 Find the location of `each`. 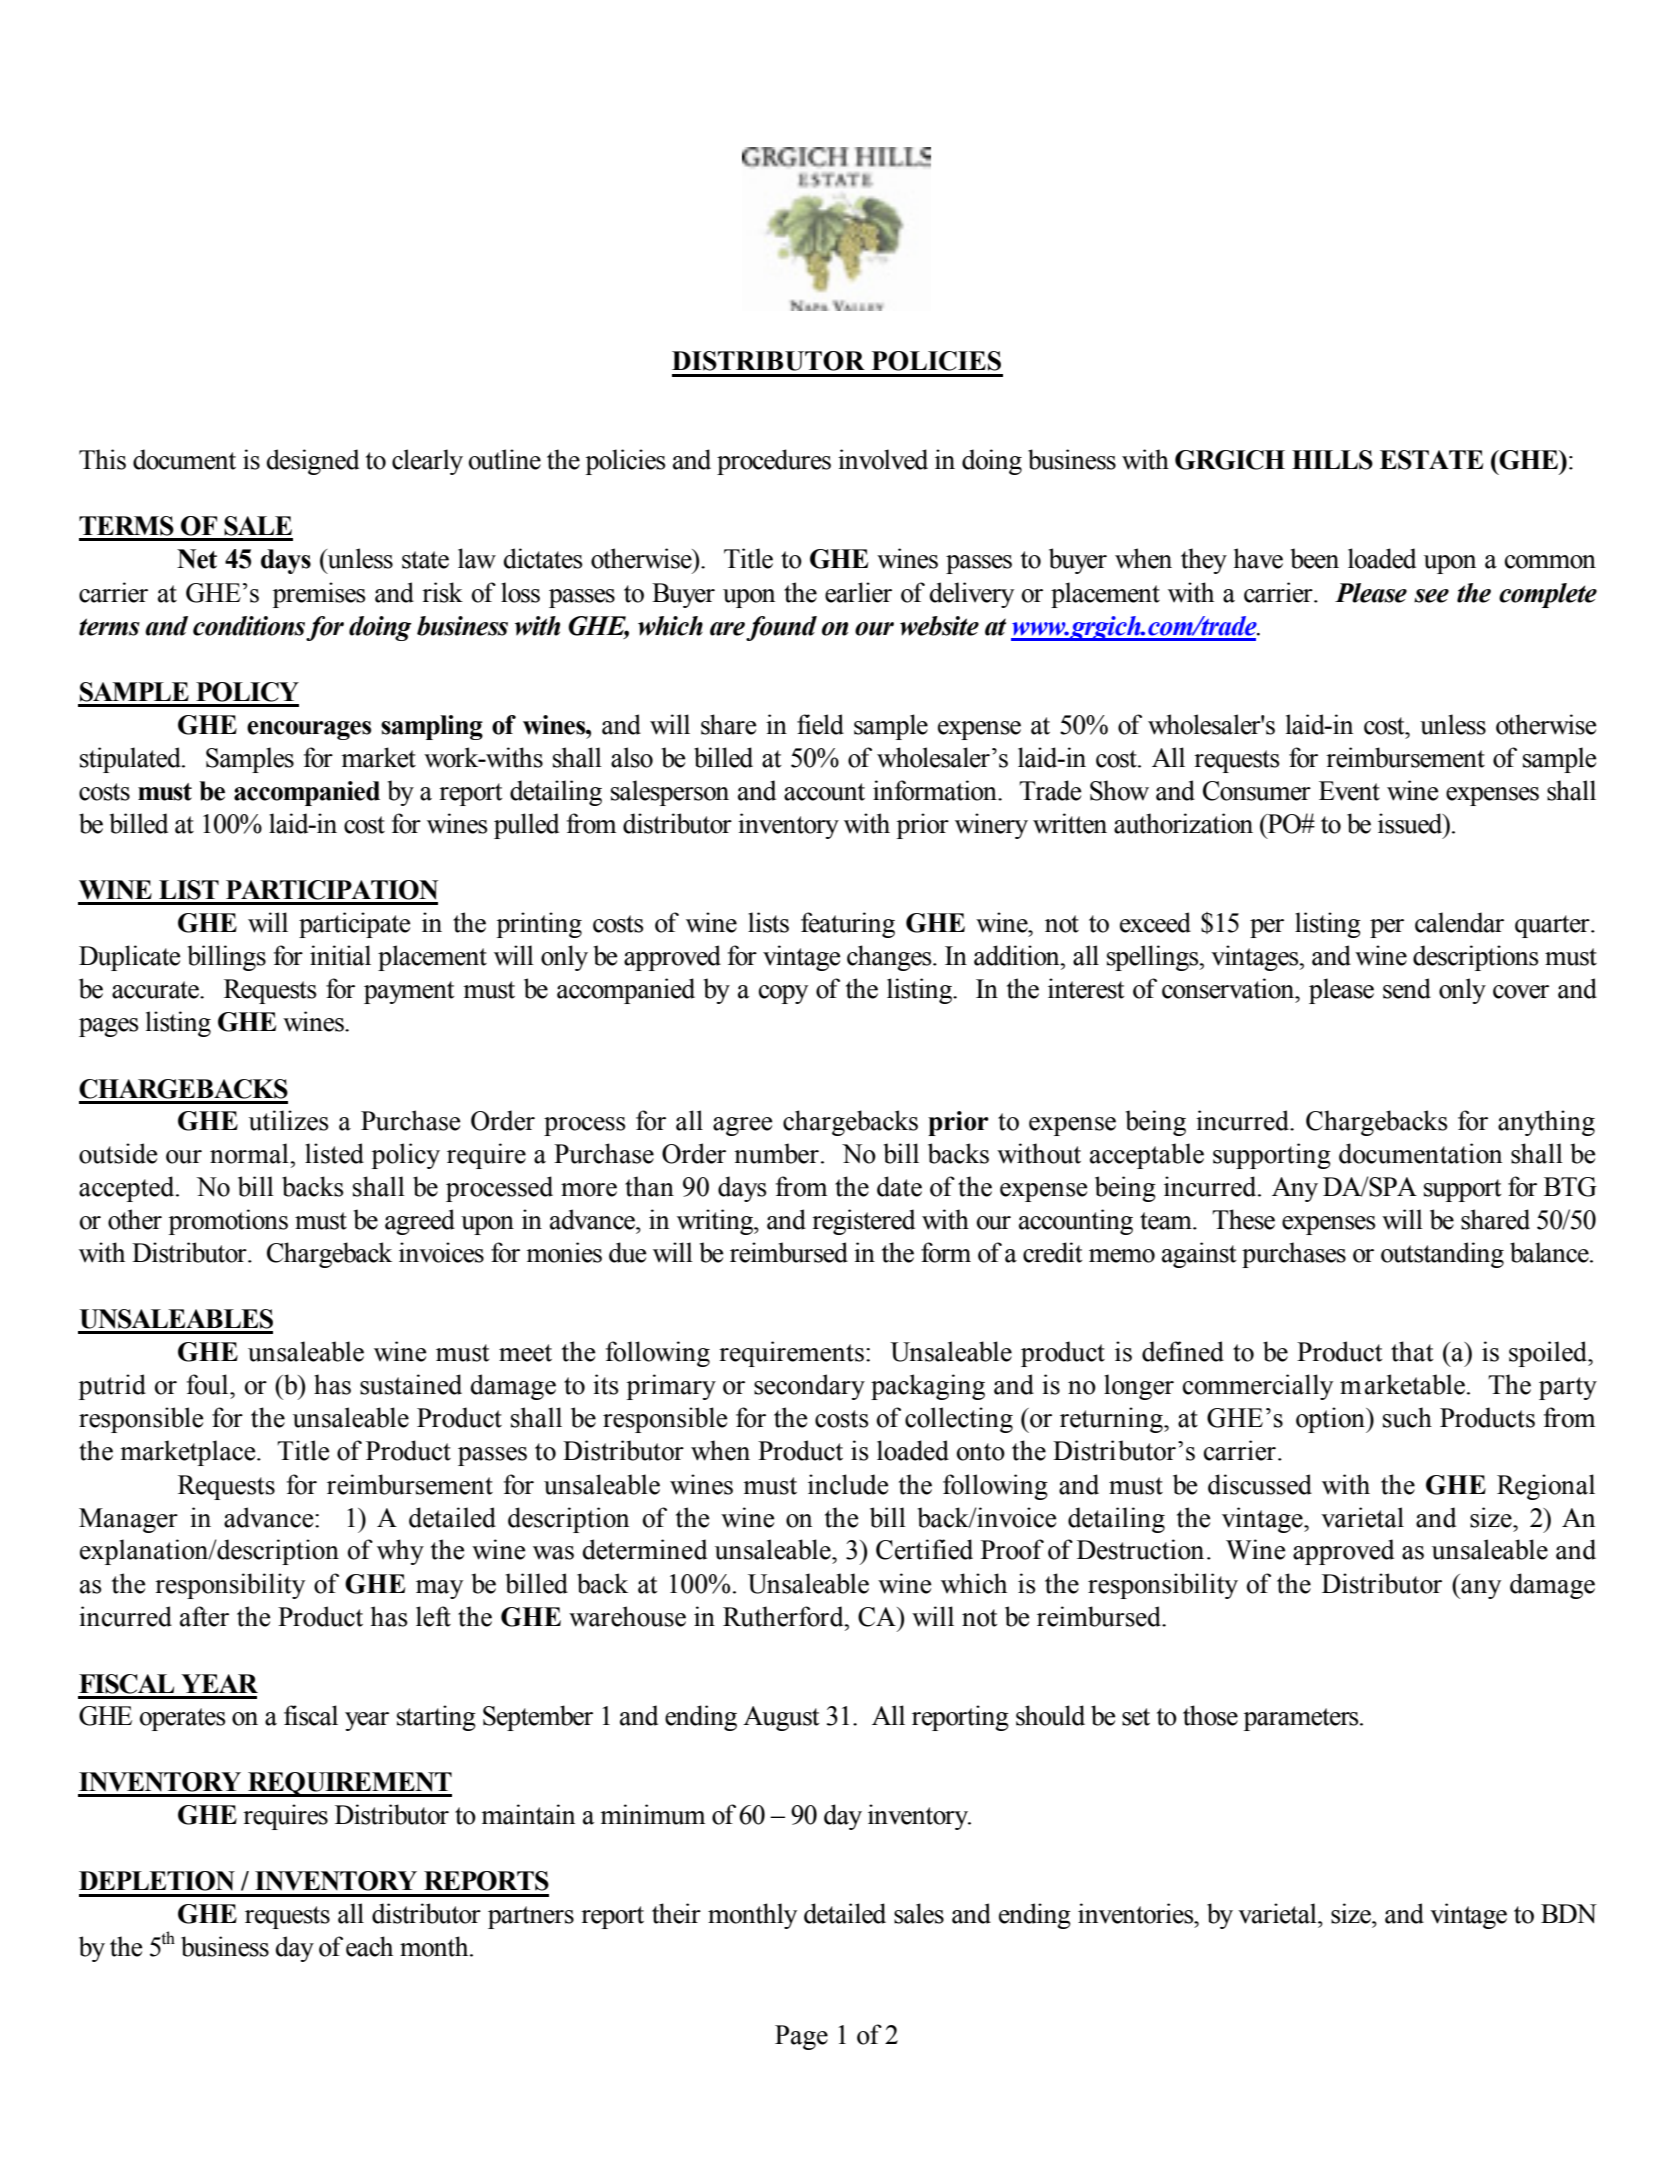

each is located at coordinates (369, 1946).
